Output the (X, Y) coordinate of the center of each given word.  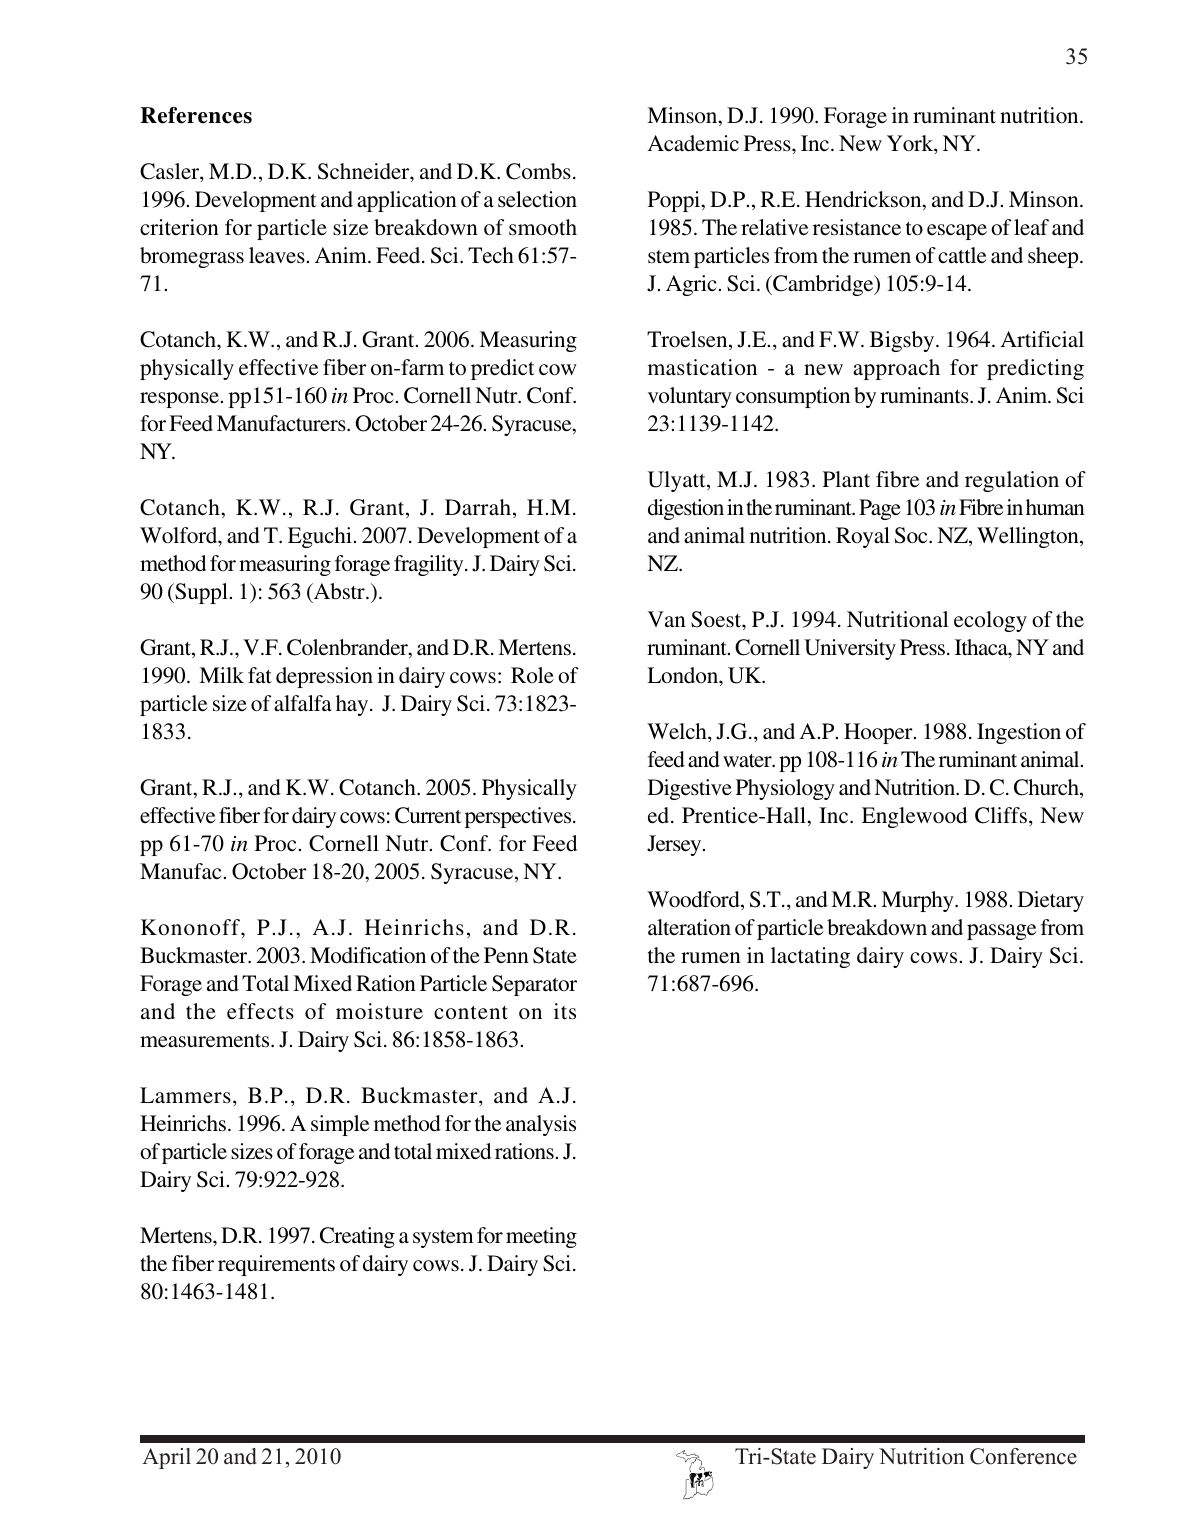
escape (957, 232)
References (196, 115)
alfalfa (303, 703)
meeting (541, 1237)
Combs (538, 171)
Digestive (690, 789)
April (166, 1458)
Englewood (914, 817)
